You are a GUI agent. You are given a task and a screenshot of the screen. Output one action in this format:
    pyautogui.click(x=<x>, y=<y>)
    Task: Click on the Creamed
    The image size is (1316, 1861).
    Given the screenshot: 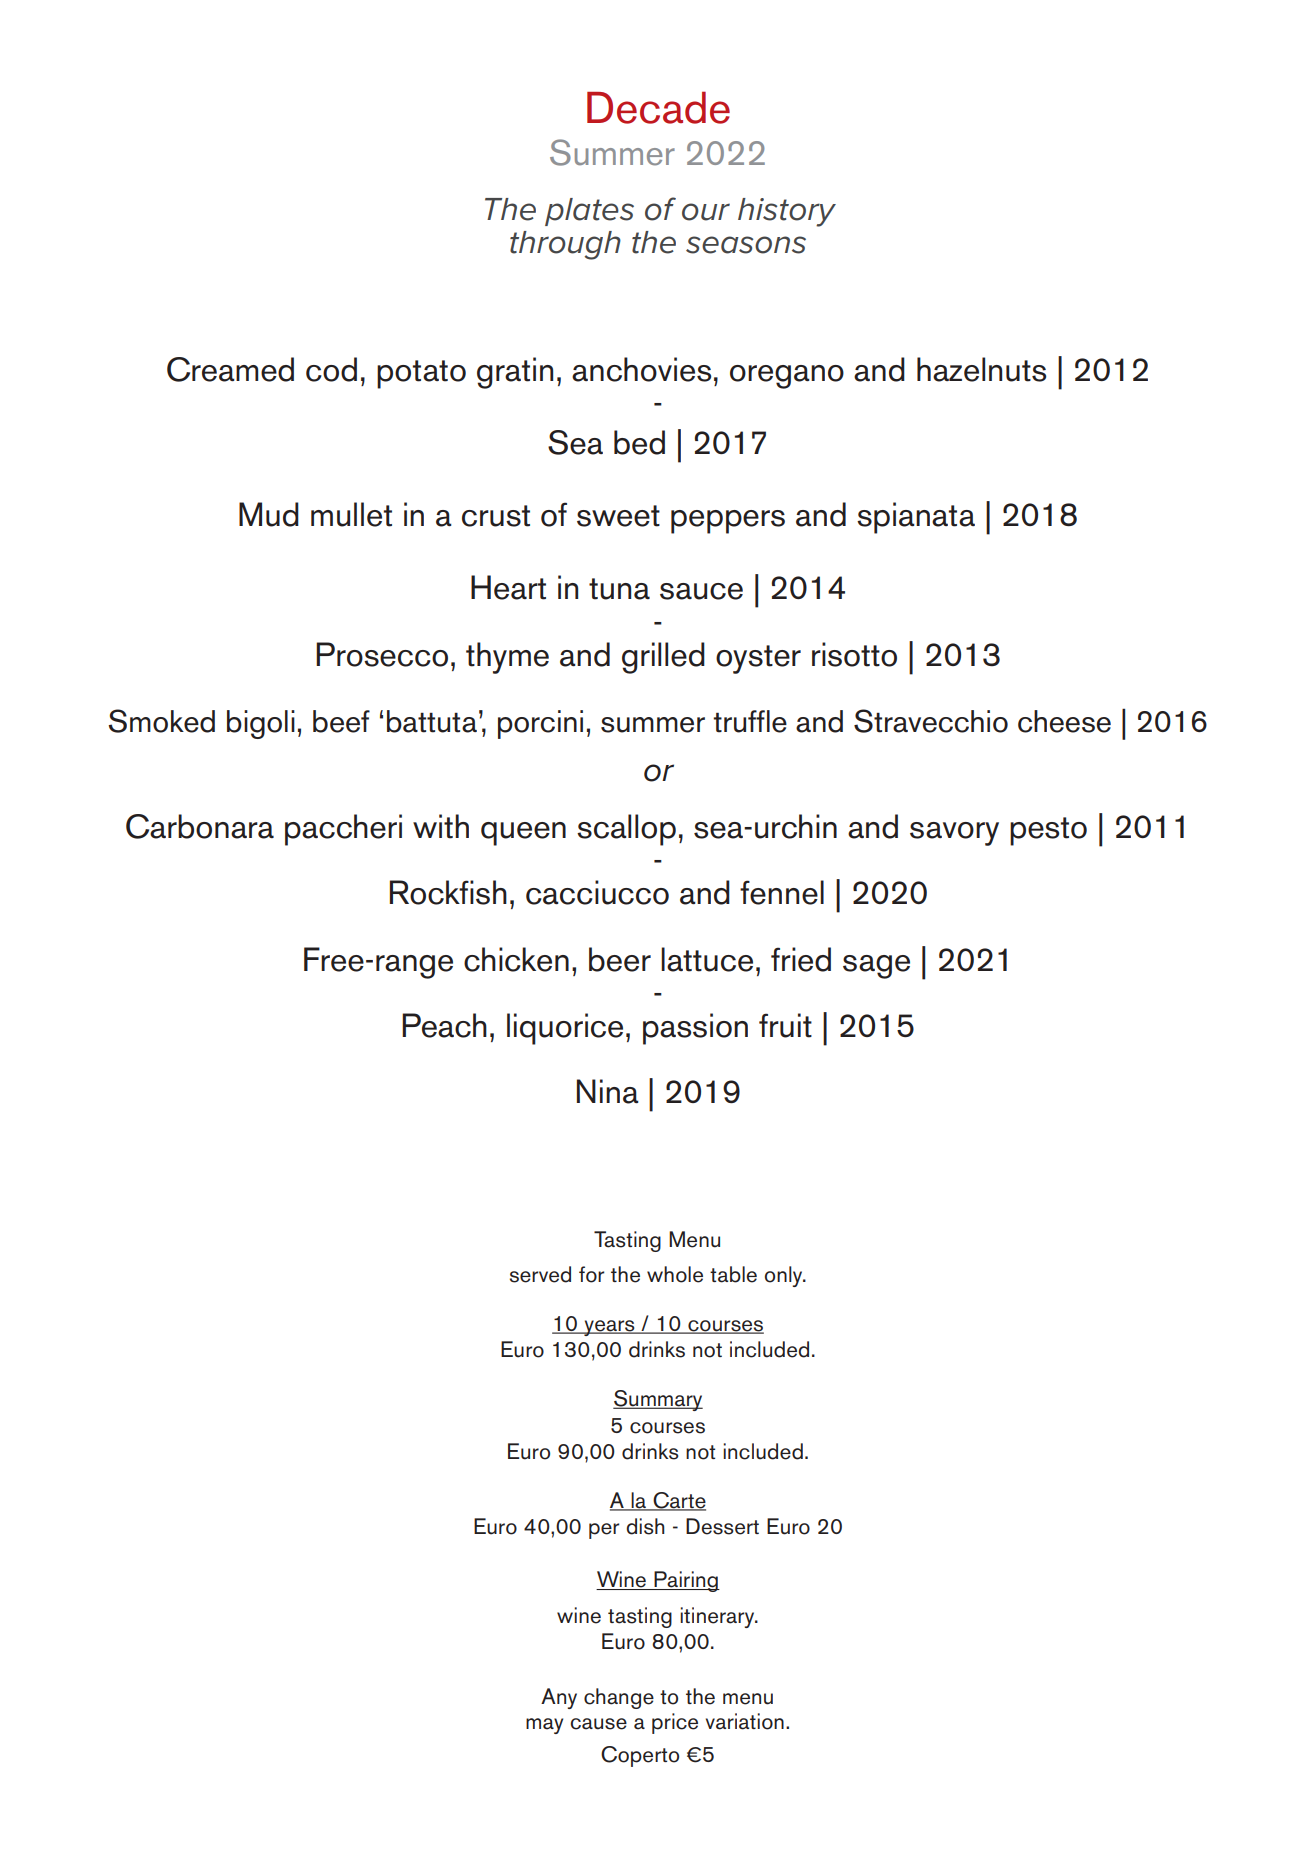 What is the action you would take?
    pyautogui.click(x=230, y=369)
